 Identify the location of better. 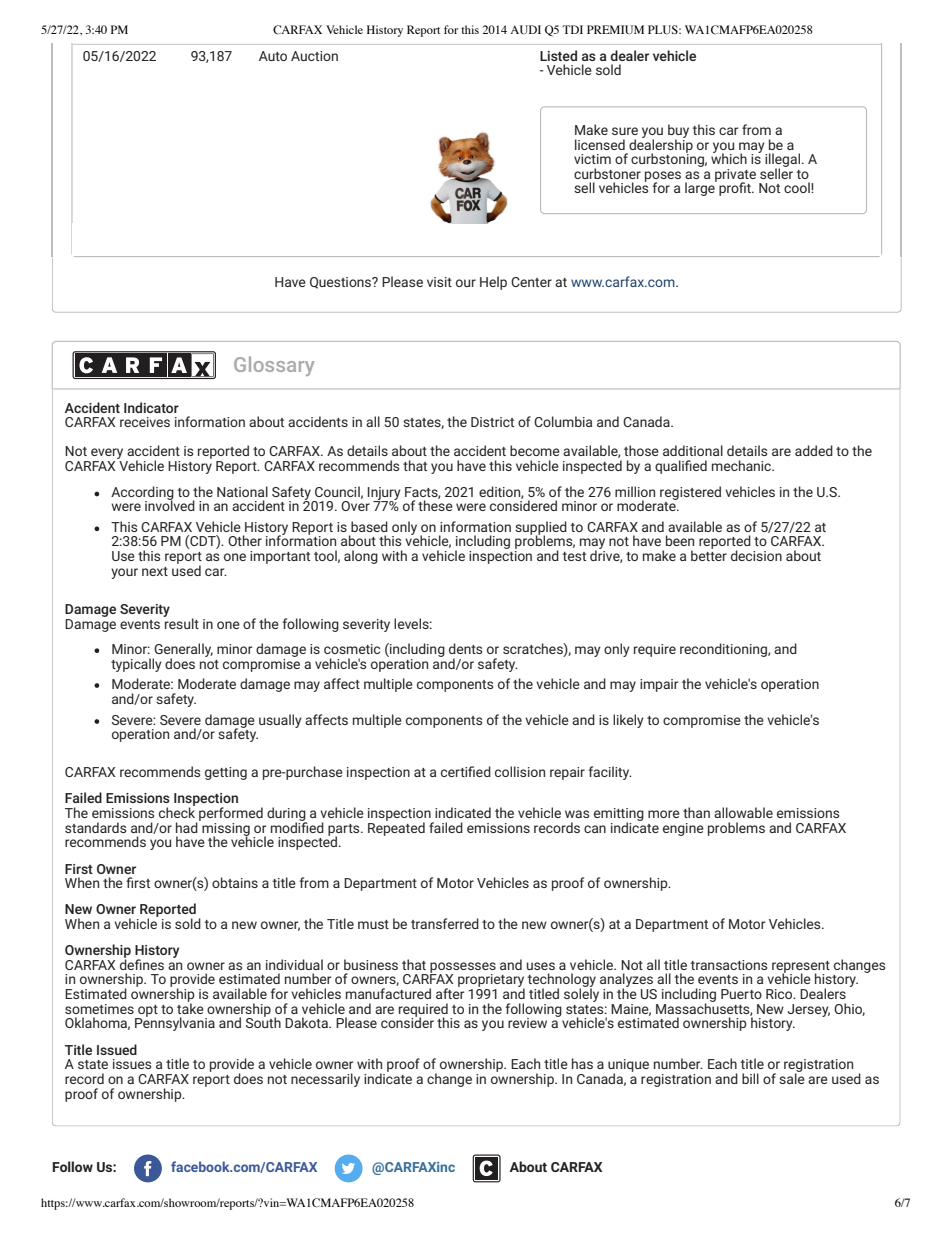
(709, 554).
